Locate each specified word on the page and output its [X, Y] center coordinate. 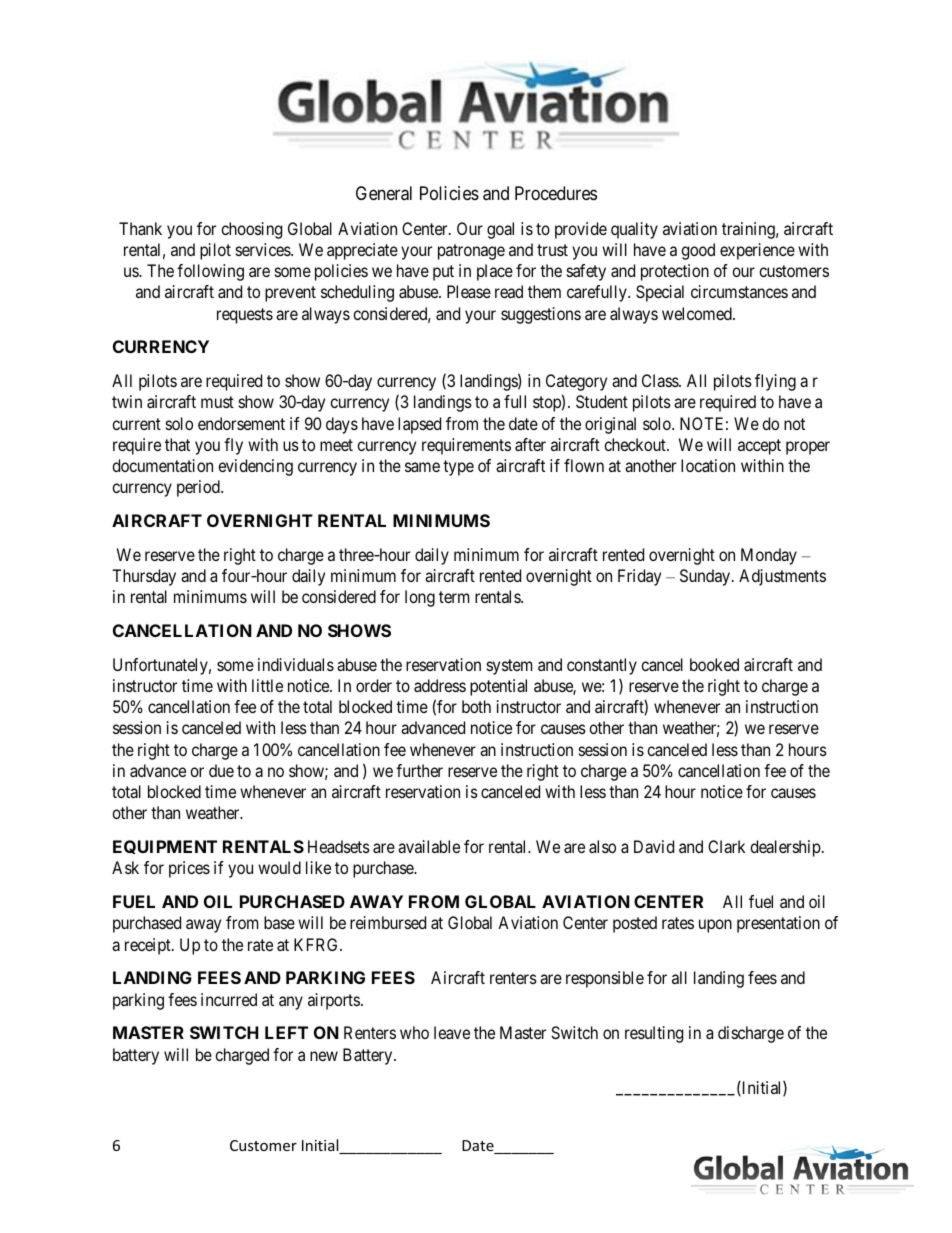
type [458, 468]
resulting [654, 1034]
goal [500, 230]
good [698, 251]
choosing [251, 230]
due [221, 770]
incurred [229, 999]
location [708, 465]
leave [452, 1032]
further [419, 770]
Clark [726, 846]
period [199, 488]
